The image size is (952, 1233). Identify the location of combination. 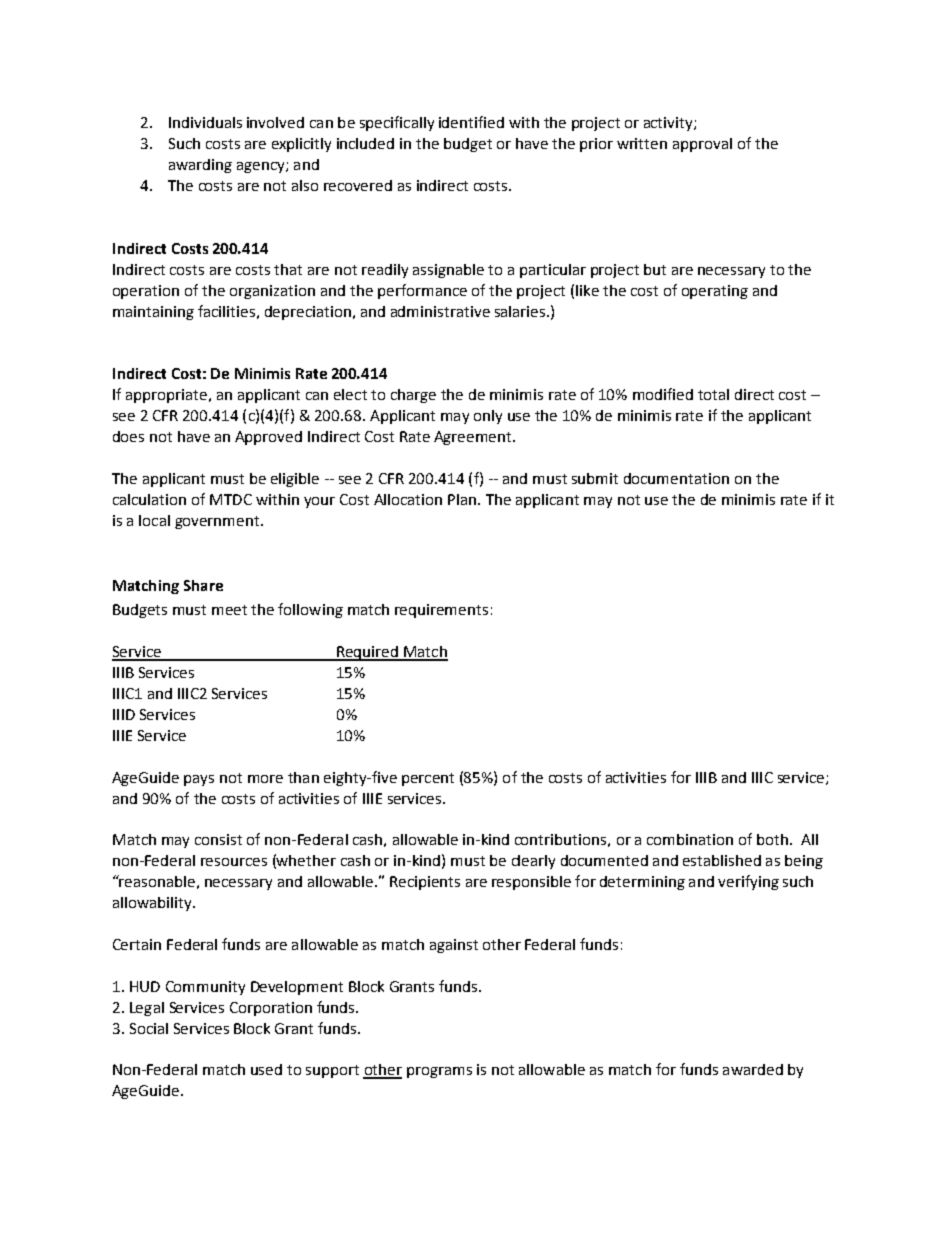
(690, 839).
